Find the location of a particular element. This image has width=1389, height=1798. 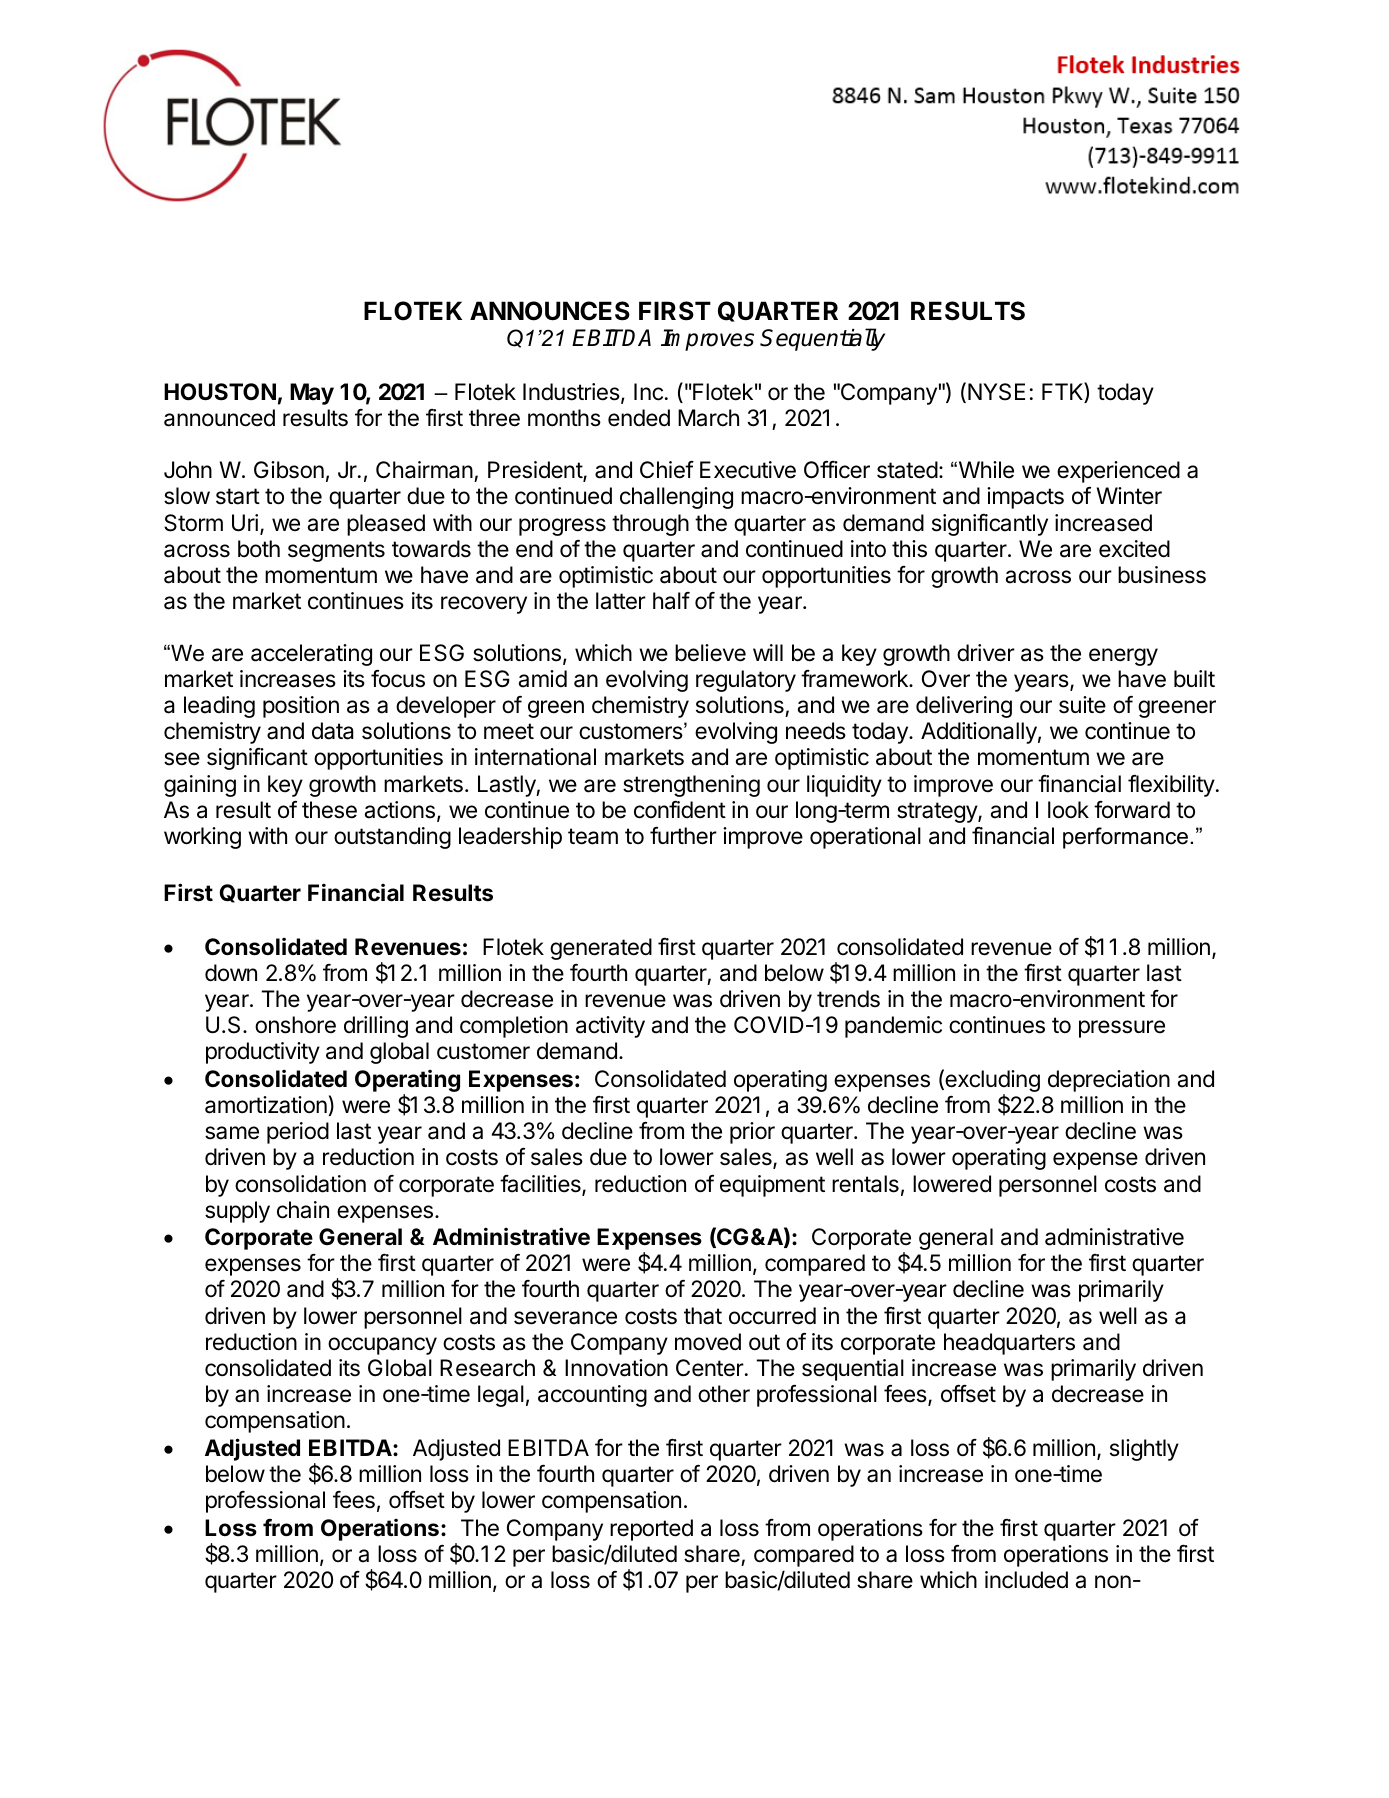

May is located at coordinates (312, 394).
